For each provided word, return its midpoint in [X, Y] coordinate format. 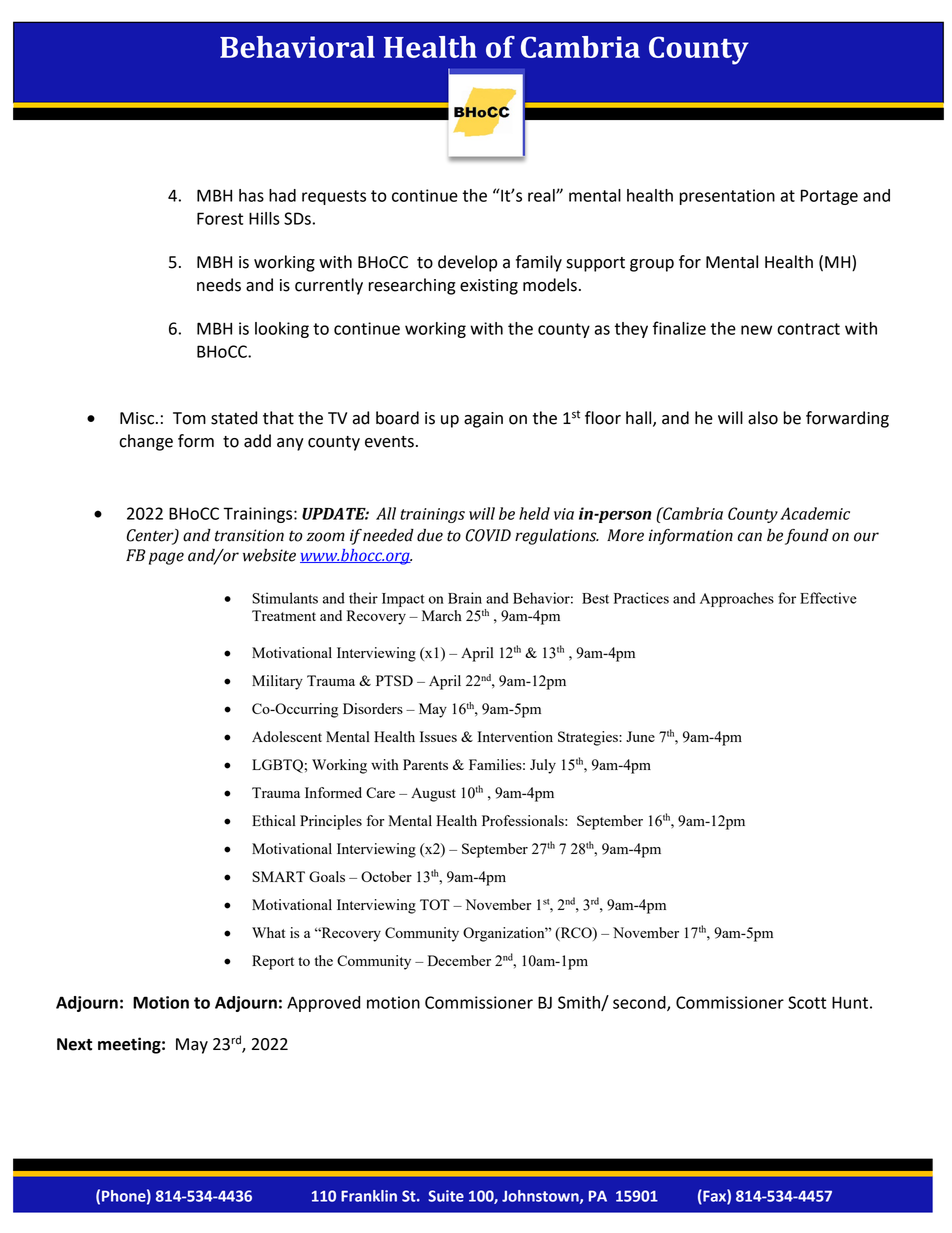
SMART [278, 876]
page [166, 558]
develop [467, 263]
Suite [446, 1196]
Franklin [369, 1196]
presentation [727, 197]
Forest [220, 218]
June [640, 736]
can [750, 537]
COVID [488, 535]
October [386, 876]
